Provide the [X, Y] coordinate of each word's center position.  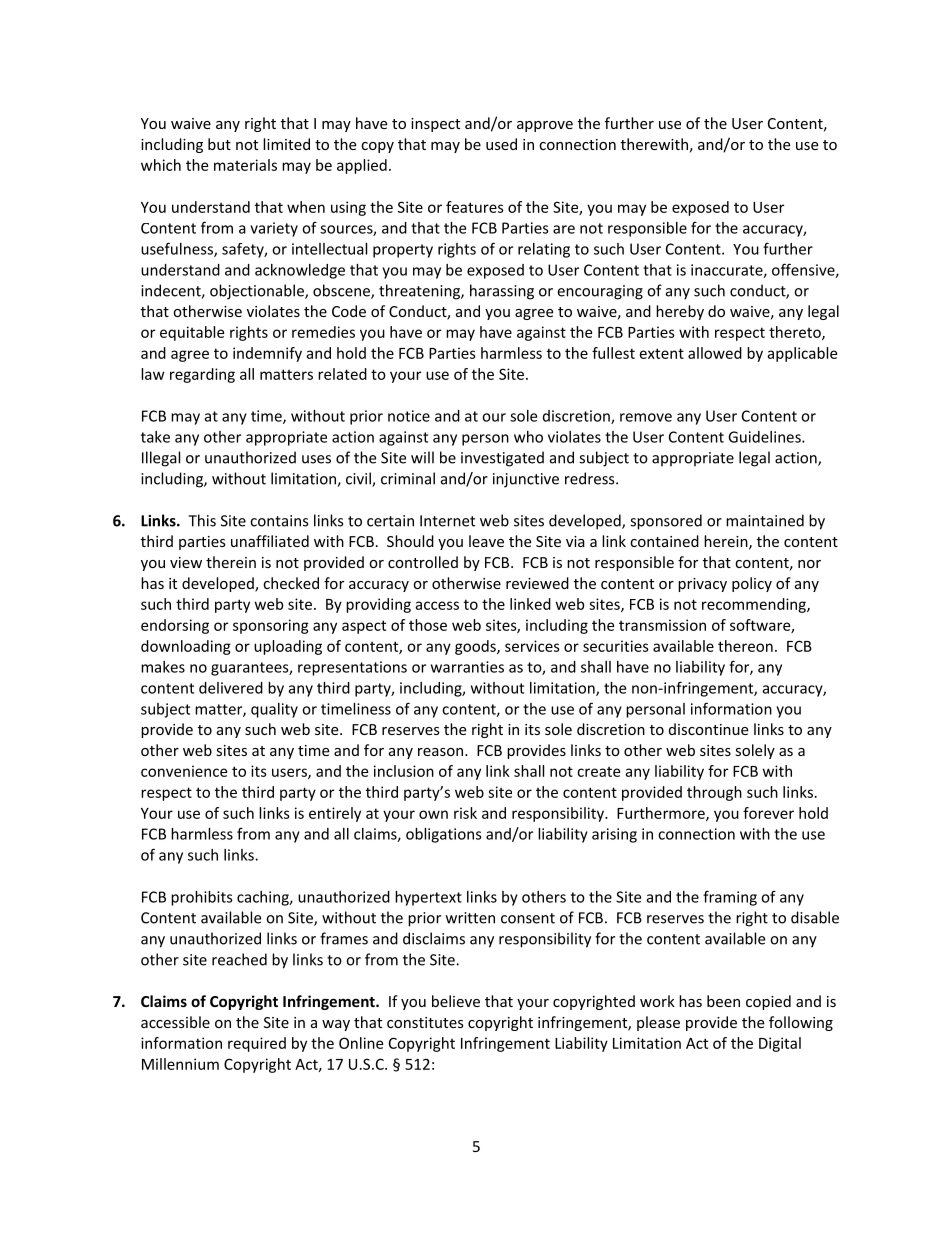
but [219, 144]
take [155, 437]
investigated [502, 459]
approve [545, 126]
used [501, 144]
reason [440, 752]
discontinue [708, 729]
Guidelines [765, 437]
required [257, 1044]
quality [274, 710]
